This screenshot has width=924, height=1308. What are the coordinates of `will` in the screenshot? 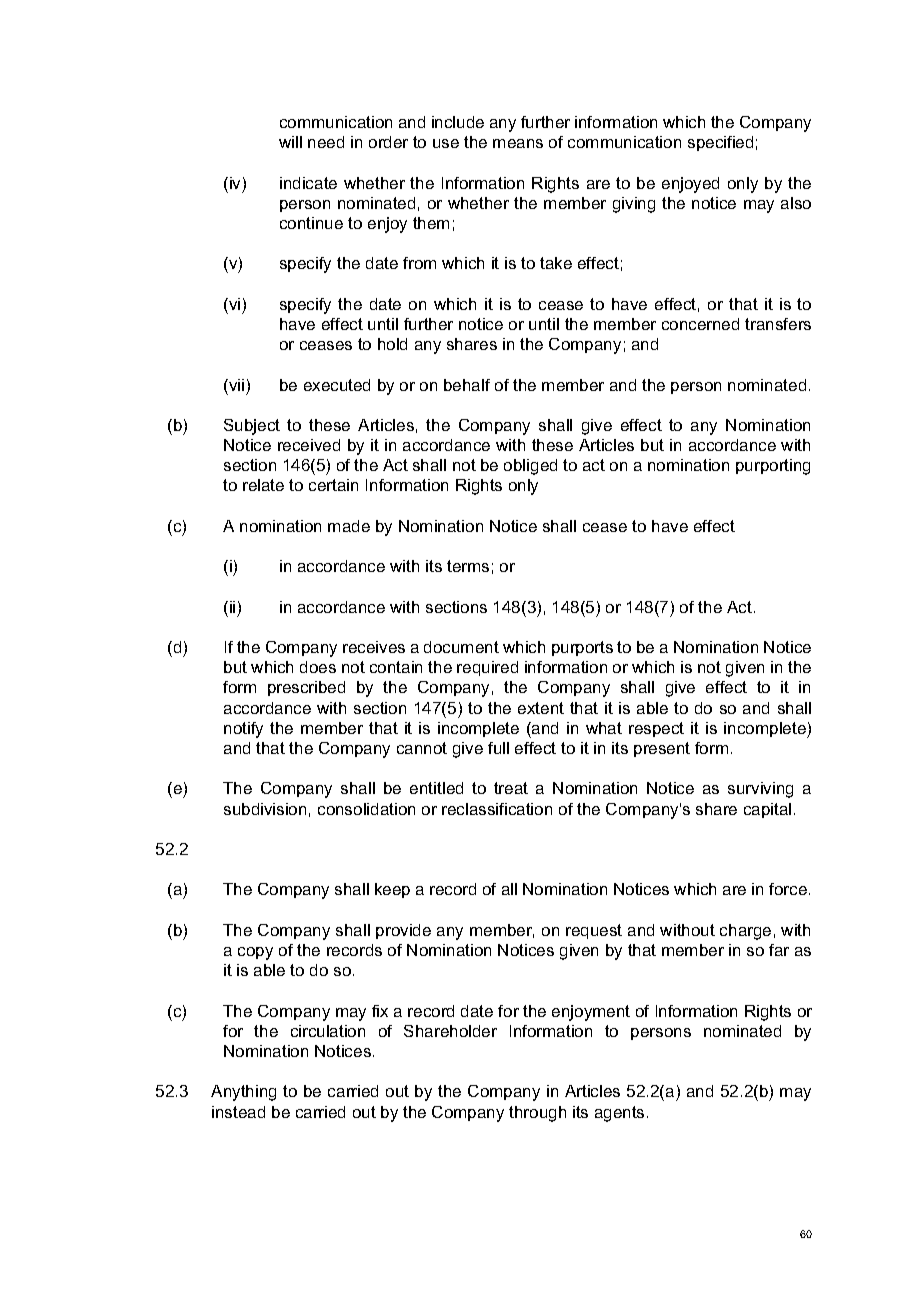 It's located at (290, 142).
